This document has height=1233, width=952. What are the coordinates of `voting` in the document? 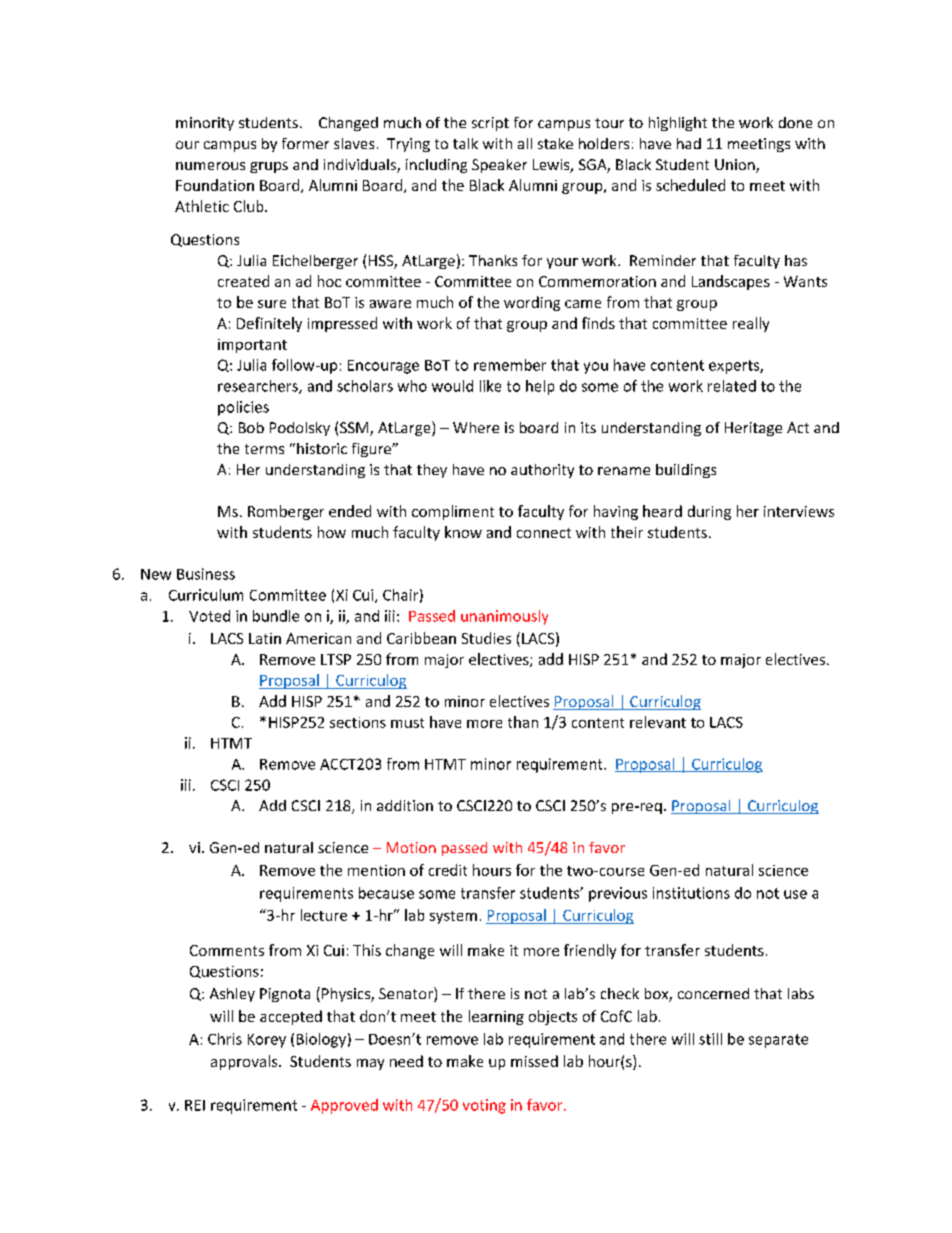 It's located at (484, 1106).
